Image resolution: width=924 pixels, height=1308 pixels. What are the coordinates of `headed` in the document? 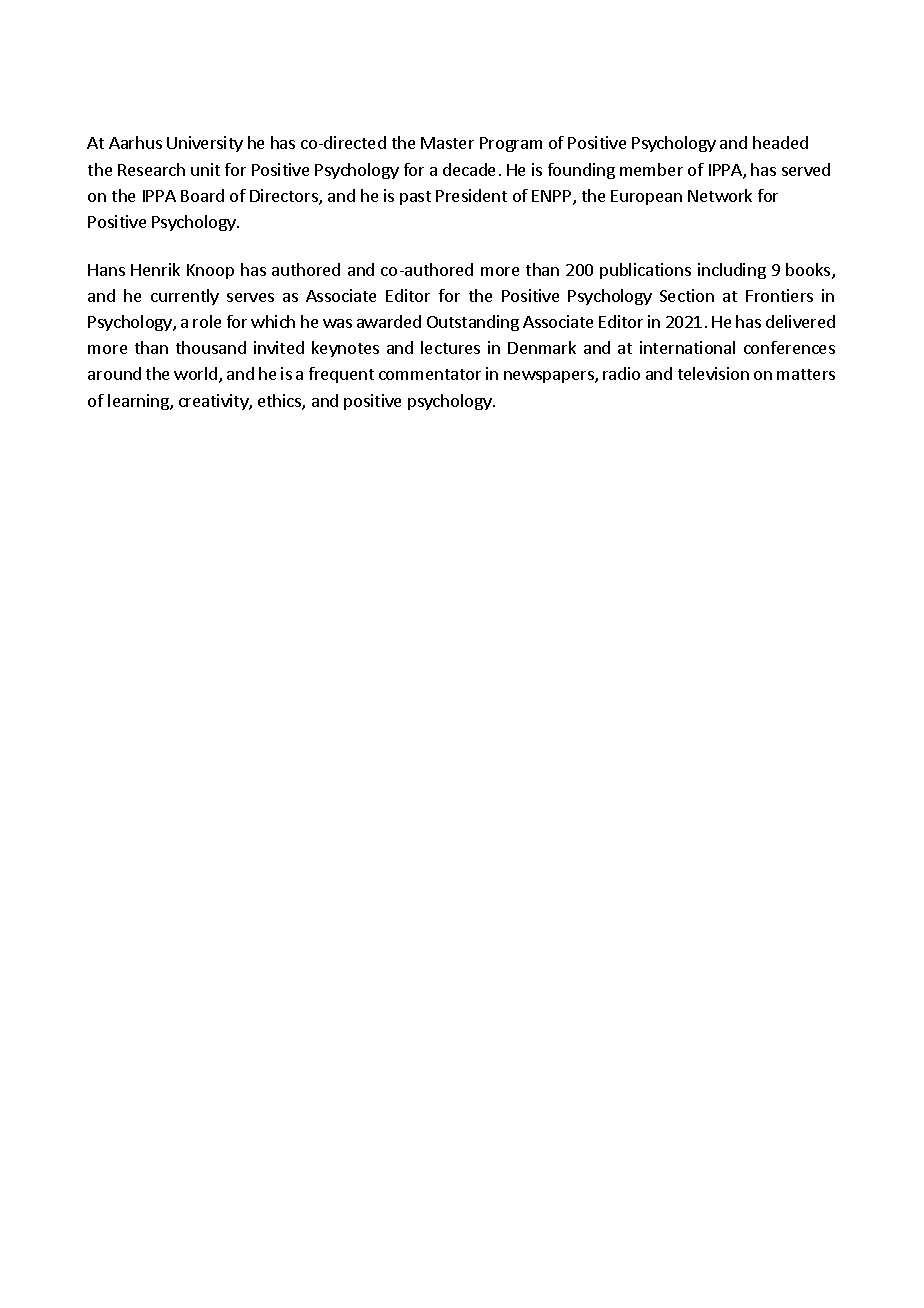 It's located at (780, 142).
